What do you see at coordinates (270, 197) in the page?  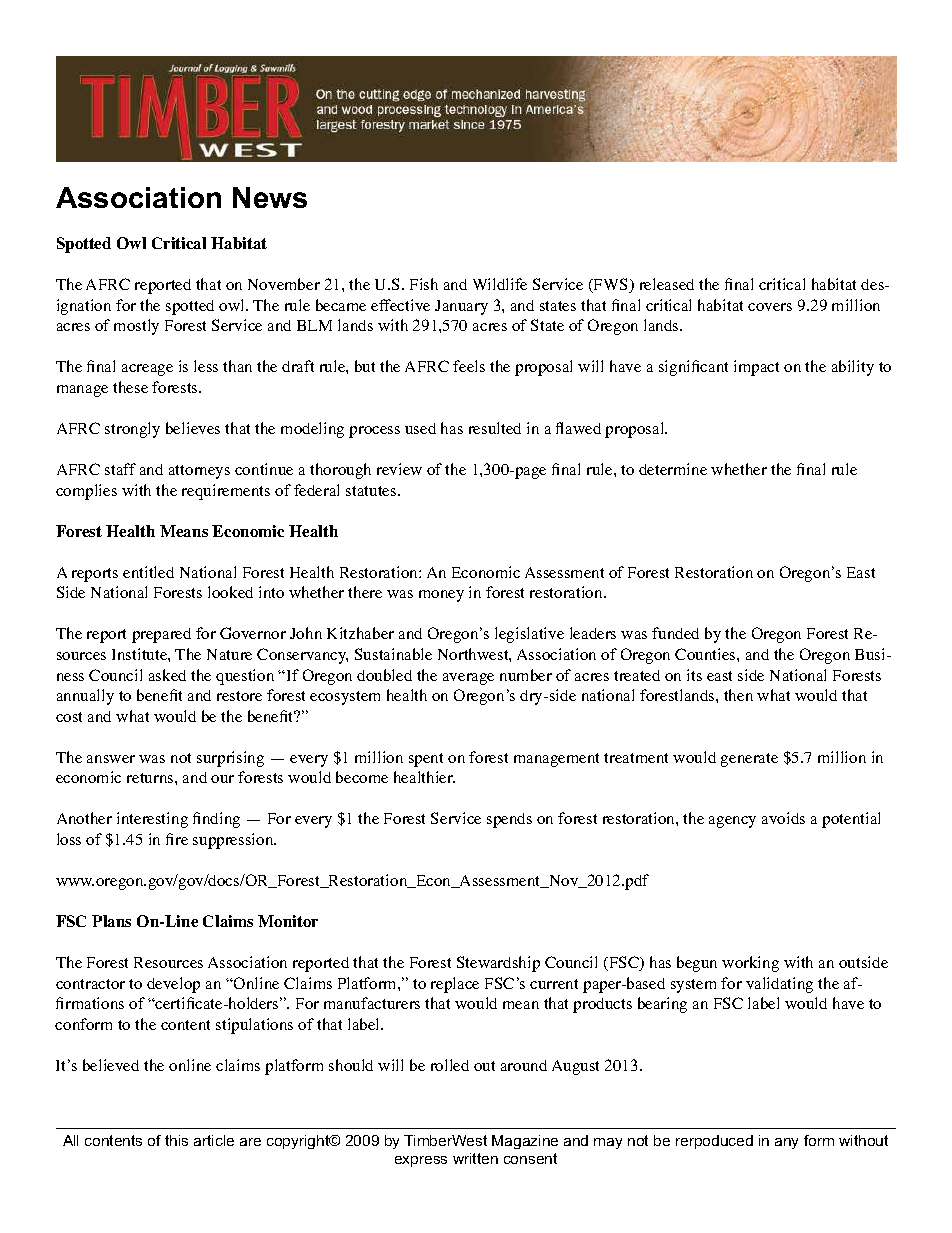 I see `News` at bounding box center [270, 197].
